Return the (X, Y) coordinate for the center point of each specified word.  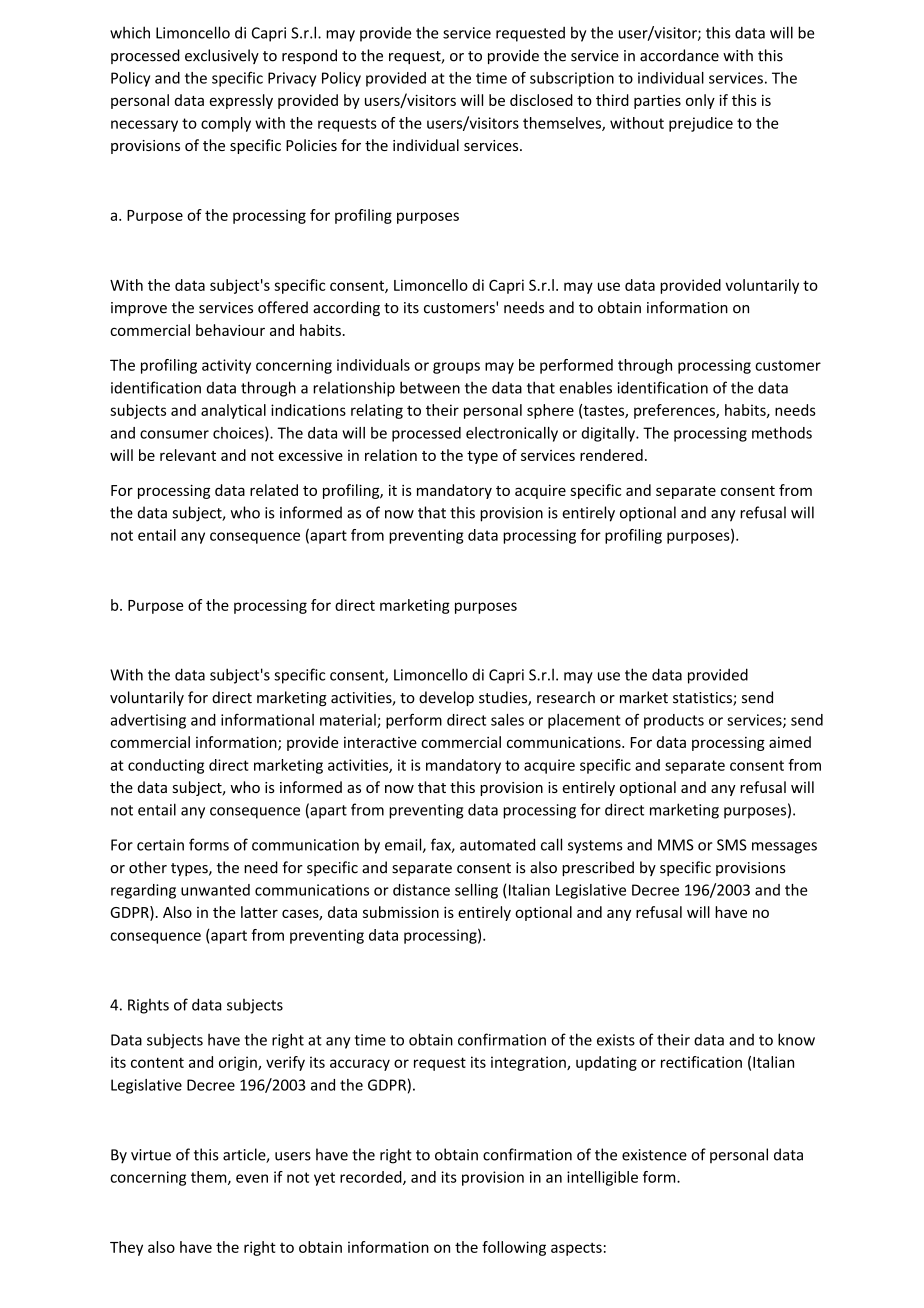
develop (446, 698)
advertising (148, 721)
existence (654, 1155)
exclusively (222, 56)
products (674, 721)
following (514, 1248)
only (700, 101)
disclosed (541, 100)
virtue (151, 1155)
